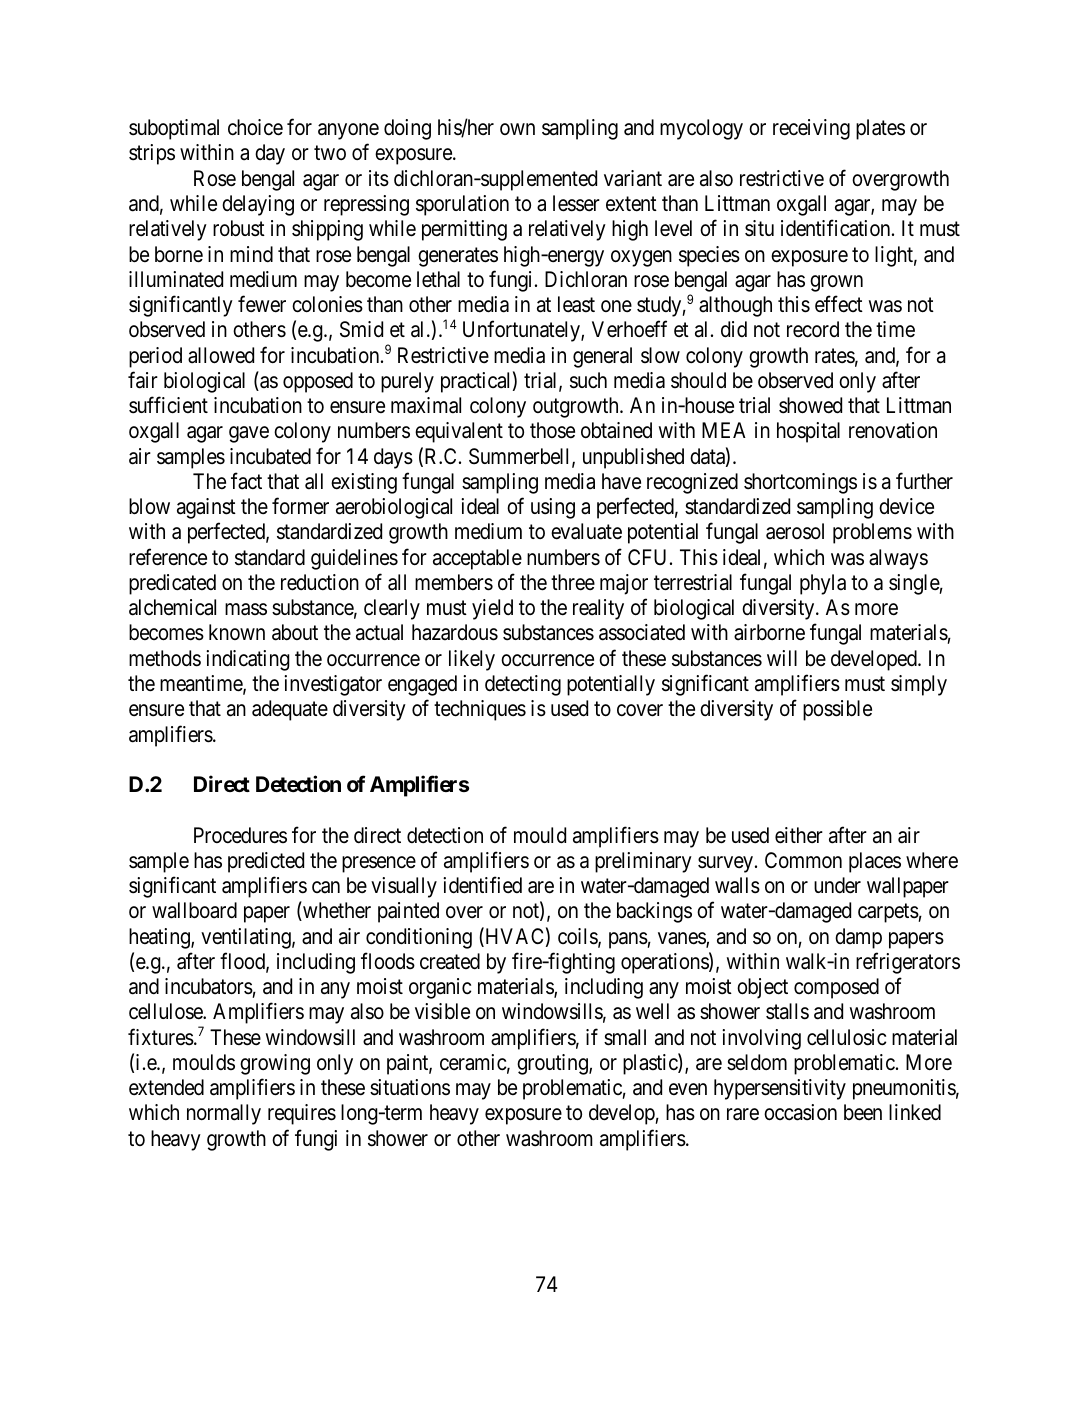 The image size is (1092, 1413). Describe the element at coordinates (576, 203) in the screenshot. I see `lesser` at that location.
